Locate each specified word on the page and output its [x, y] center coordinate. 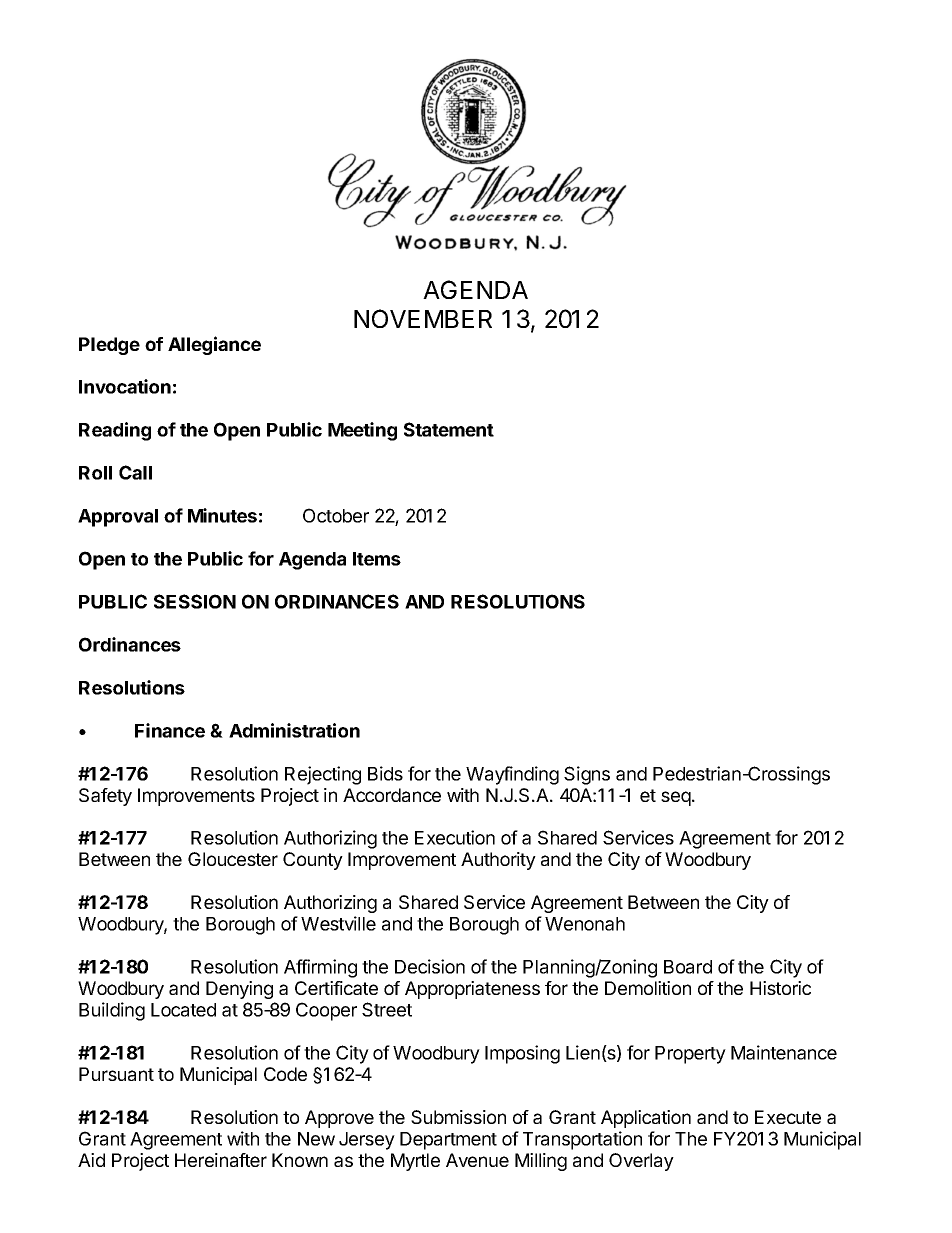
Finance [170, 730]
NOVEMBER [423, 318]
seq [676, 798]
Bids [385, 773]
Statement [449, 429]
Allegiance [214, 345]
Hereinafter [221, 1160]
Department [448, 1141]
